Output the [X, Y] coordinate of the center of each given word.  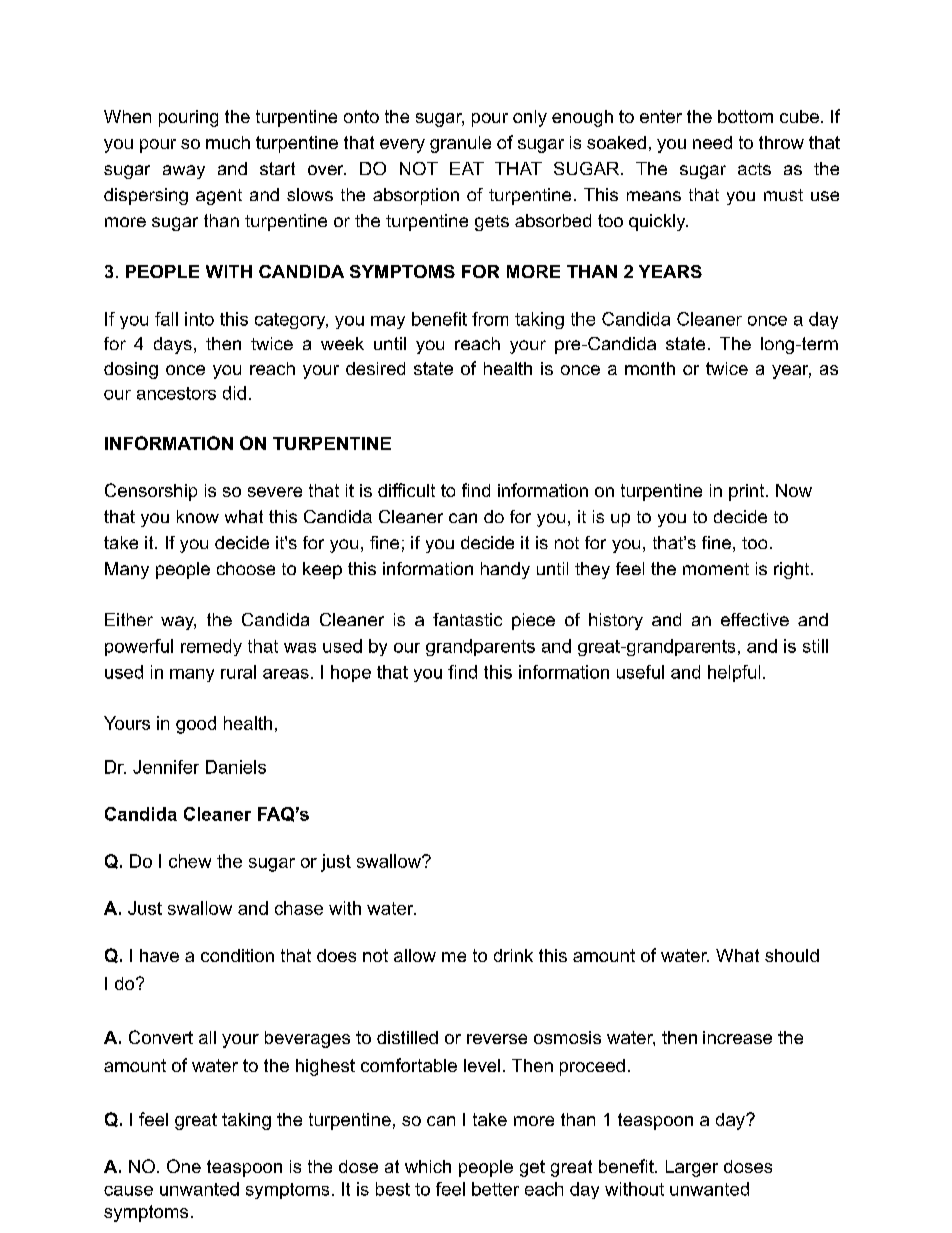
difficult [406, 490]
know [198, 516]
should [792, 955]
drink [513, 955]
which [428, 1166]
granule [460, 144]
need [712, 142]
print [748, 492]
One [184, 1166]
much [228, 142]
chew [190, 861]
